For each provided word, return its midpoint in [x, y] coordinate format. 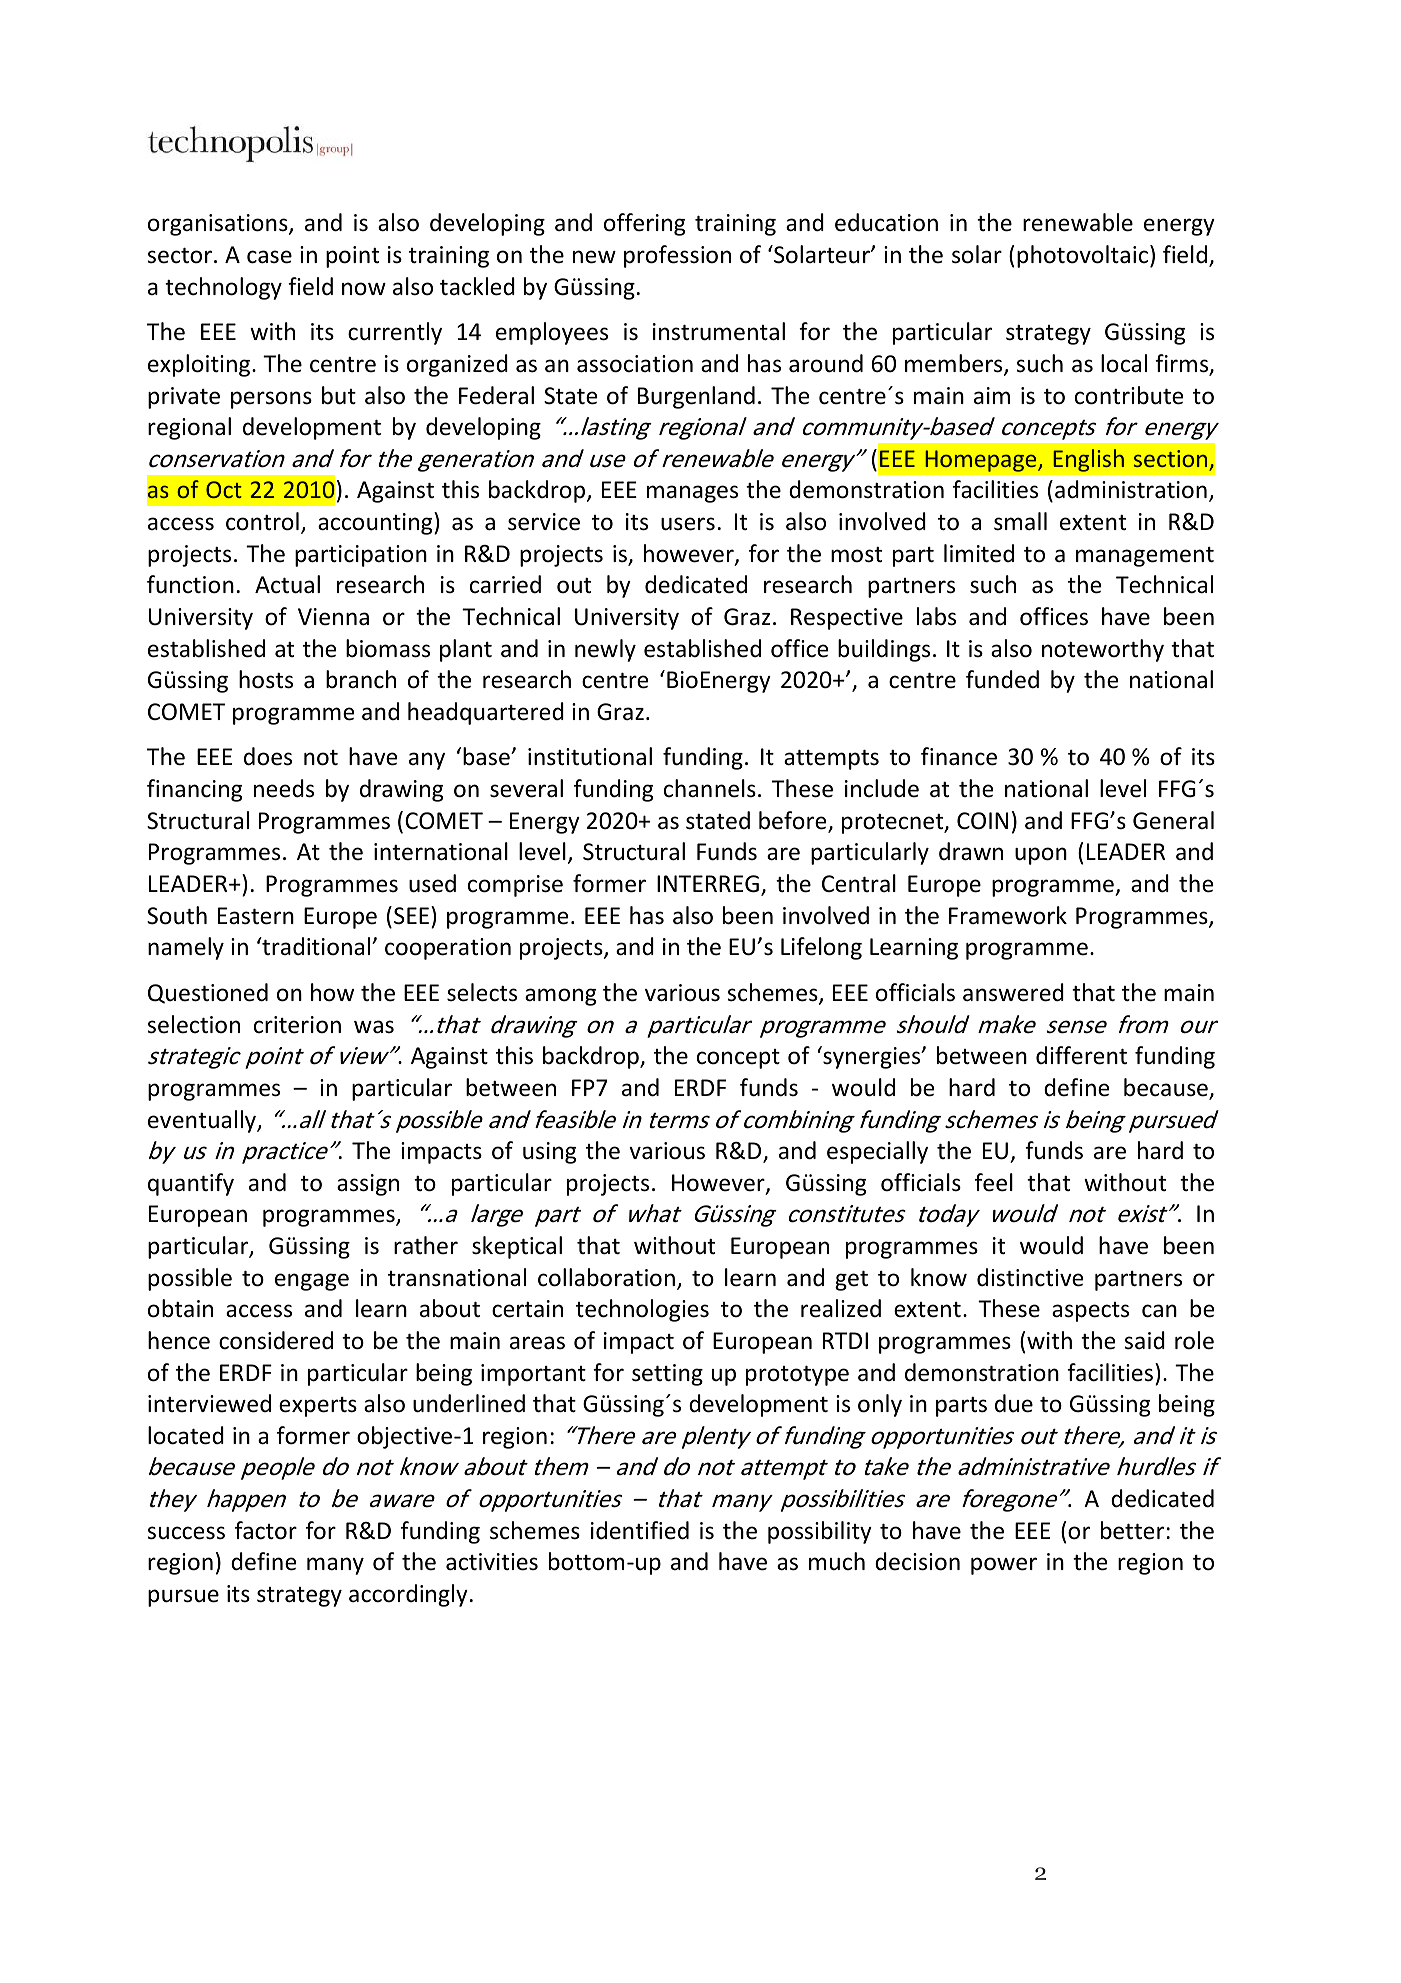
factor [266, 1530]
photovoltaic [1082, 256]
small [1020, 521]
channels [710, 788]
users [688, 524]
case [269, 257]
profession [677, 256]
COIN [982, 821]
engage [312, 1282]
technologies [642, 1310]
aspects [1090, 1312]
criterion [297, 1025]
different [1081, 1055]
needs [284, 788]
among [560, 997]
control [262, 521]
